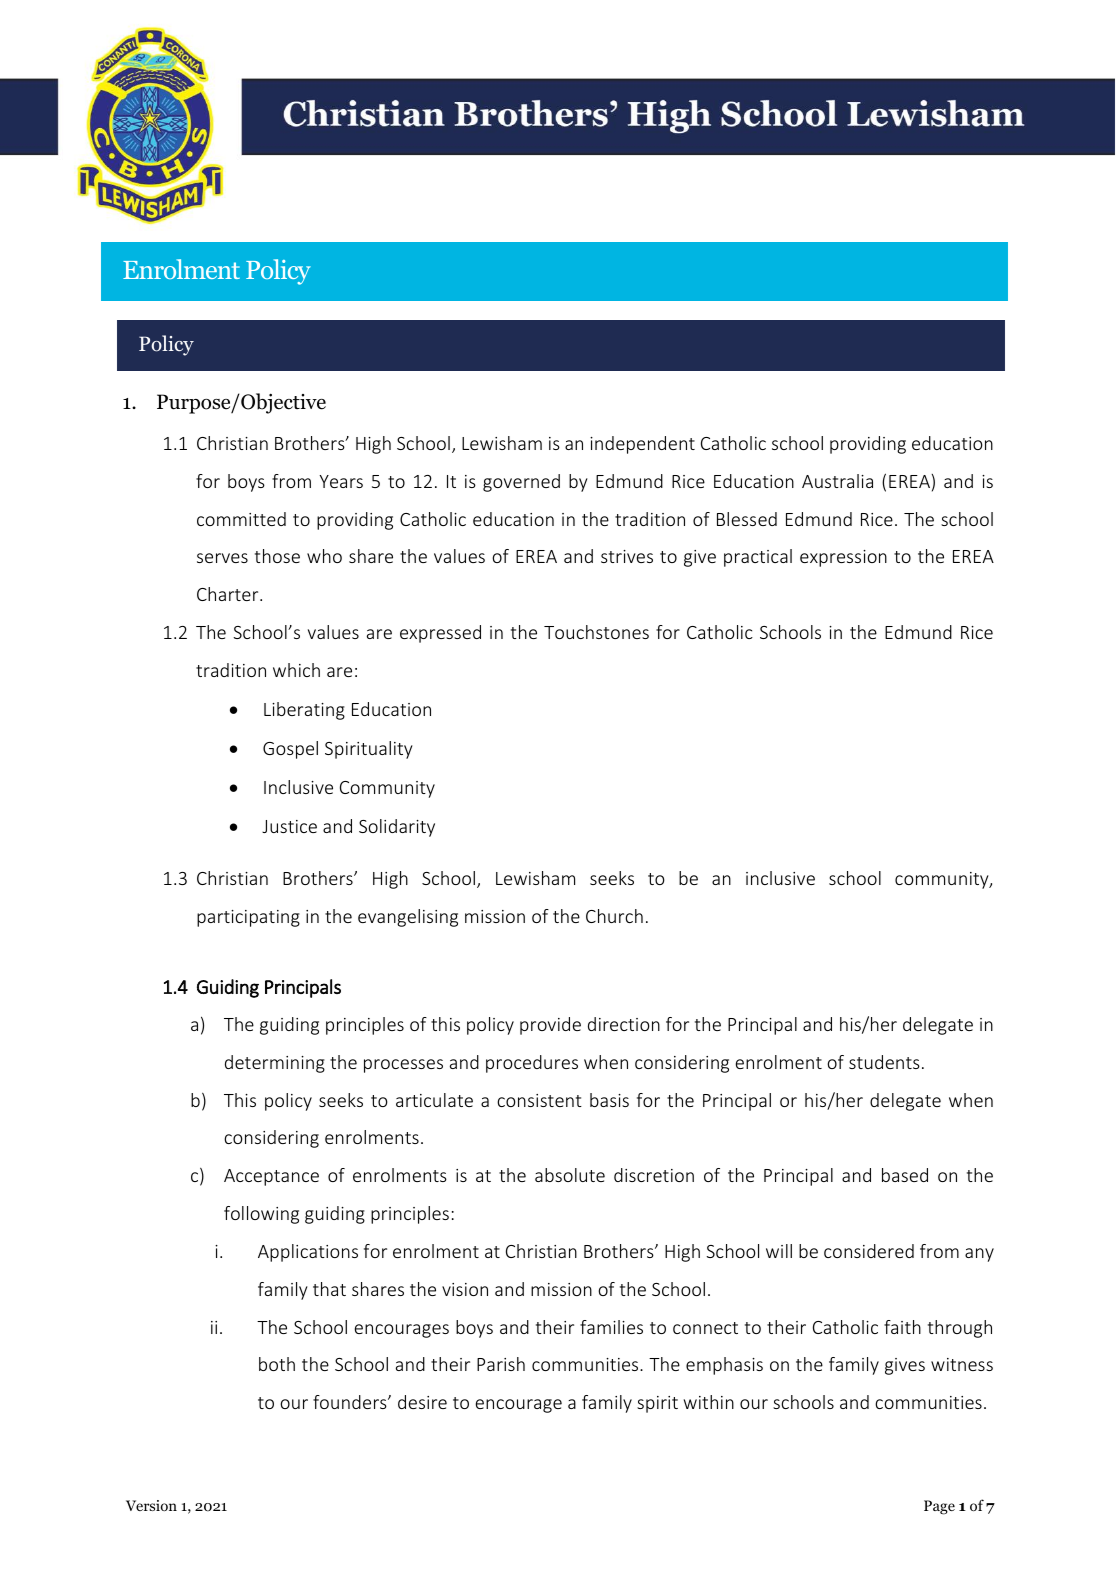 This image has width=1117, height=1581. Describe the element at coordinates (151, 1505) in the image. I see `Version` at that location.
